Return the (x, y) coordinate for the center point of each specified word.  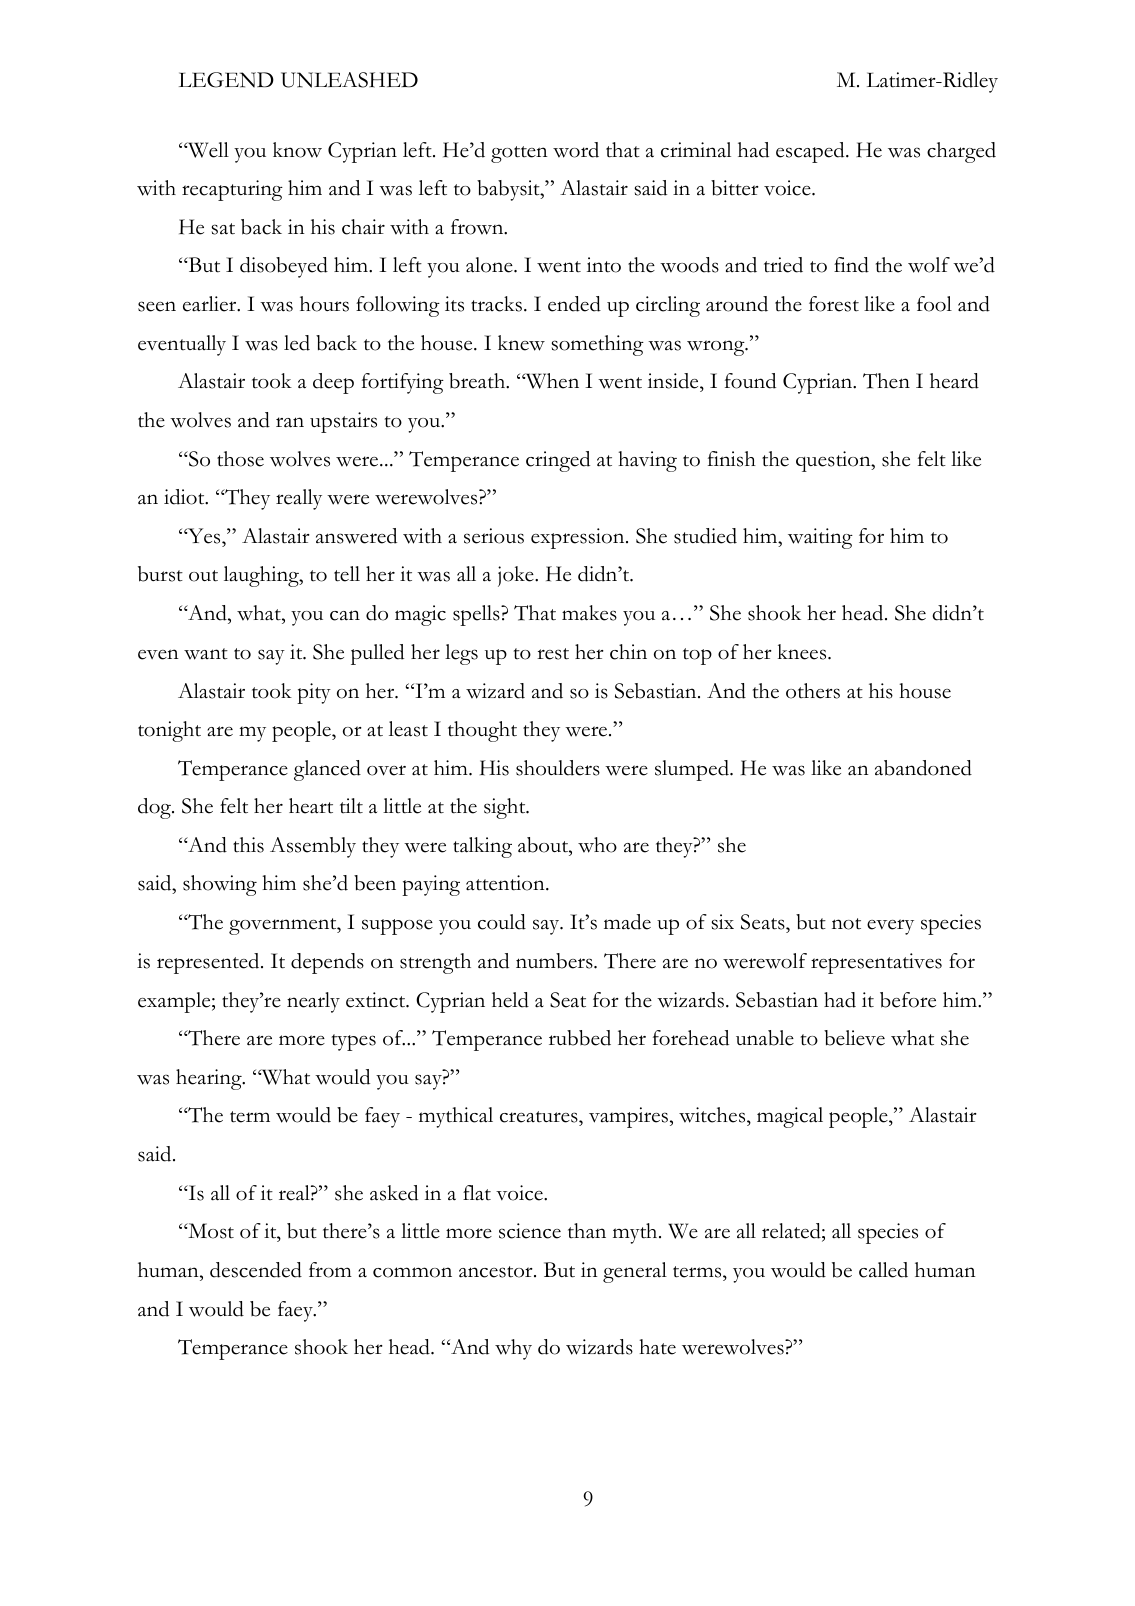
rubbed (580, 1038)
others (813, 691)
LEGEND (226, 80)
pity (314, 693)
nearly (313, 1002)
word (576, 150)
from (330, 1270)
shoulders (558, 768)
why (513, 1349)
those (240, 459)
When (551, 381)
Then (886, 381)
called (883, 1270)
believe (854, 1038)
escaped (811, 152)
